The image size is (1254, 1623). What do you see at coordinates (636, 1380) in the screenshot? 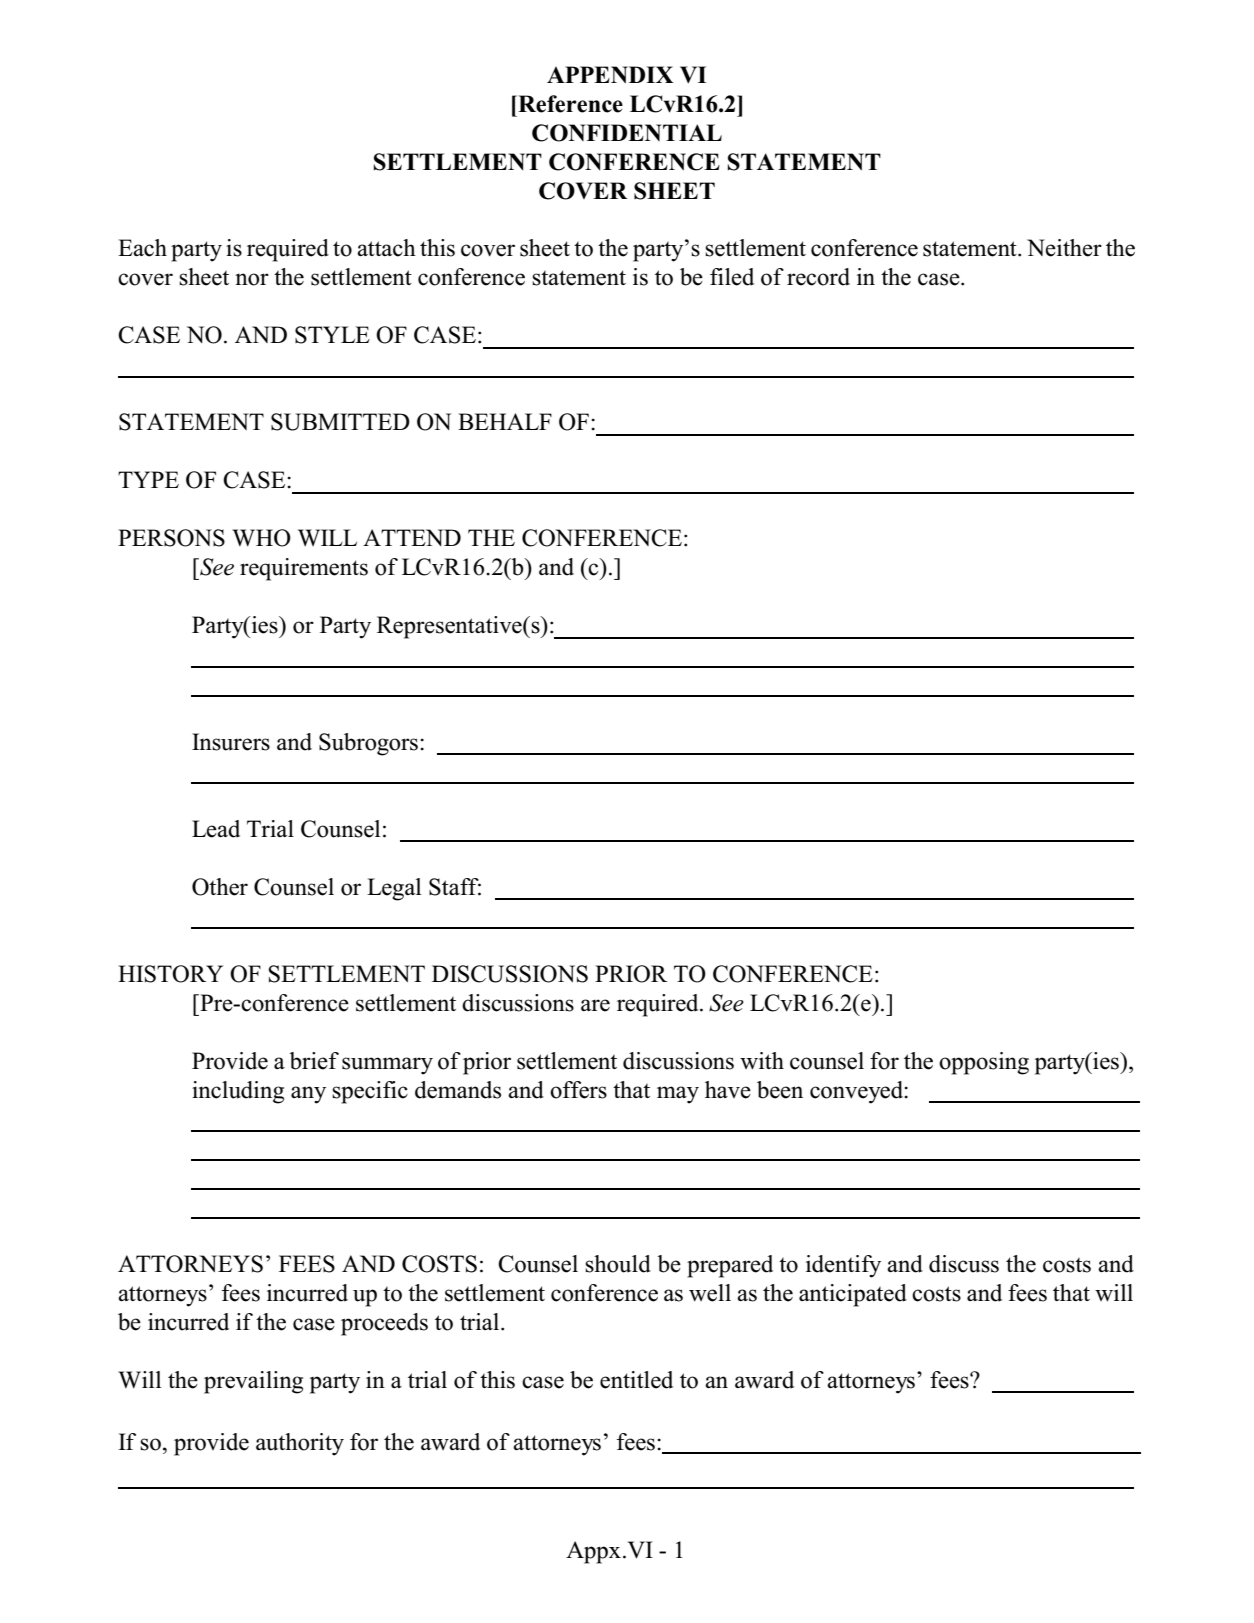
I see `entitled` at bounding box center [636, 1380].
